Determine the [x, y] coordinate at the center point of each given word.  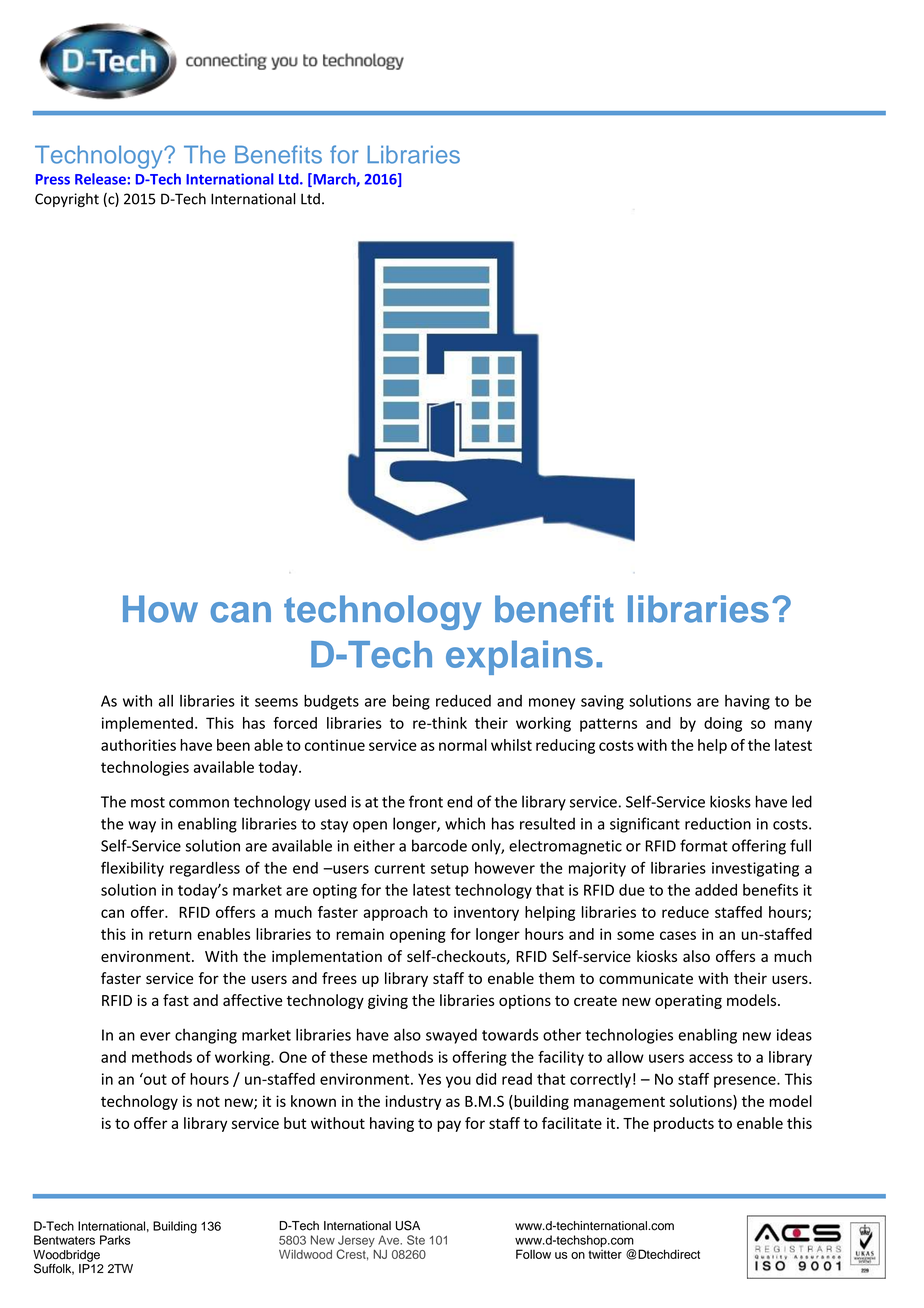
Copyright [67, 200]
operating [688, 1002]
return [170, 934]
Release [101, 179]
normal [463, 745]
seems [276, 702]
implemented [147, 724]
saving [602, 702]
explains [519, 657]
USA [408, 1225]
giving [388, 1002]
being [411, 702]
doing [723, 724]
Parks [115, 1240]
